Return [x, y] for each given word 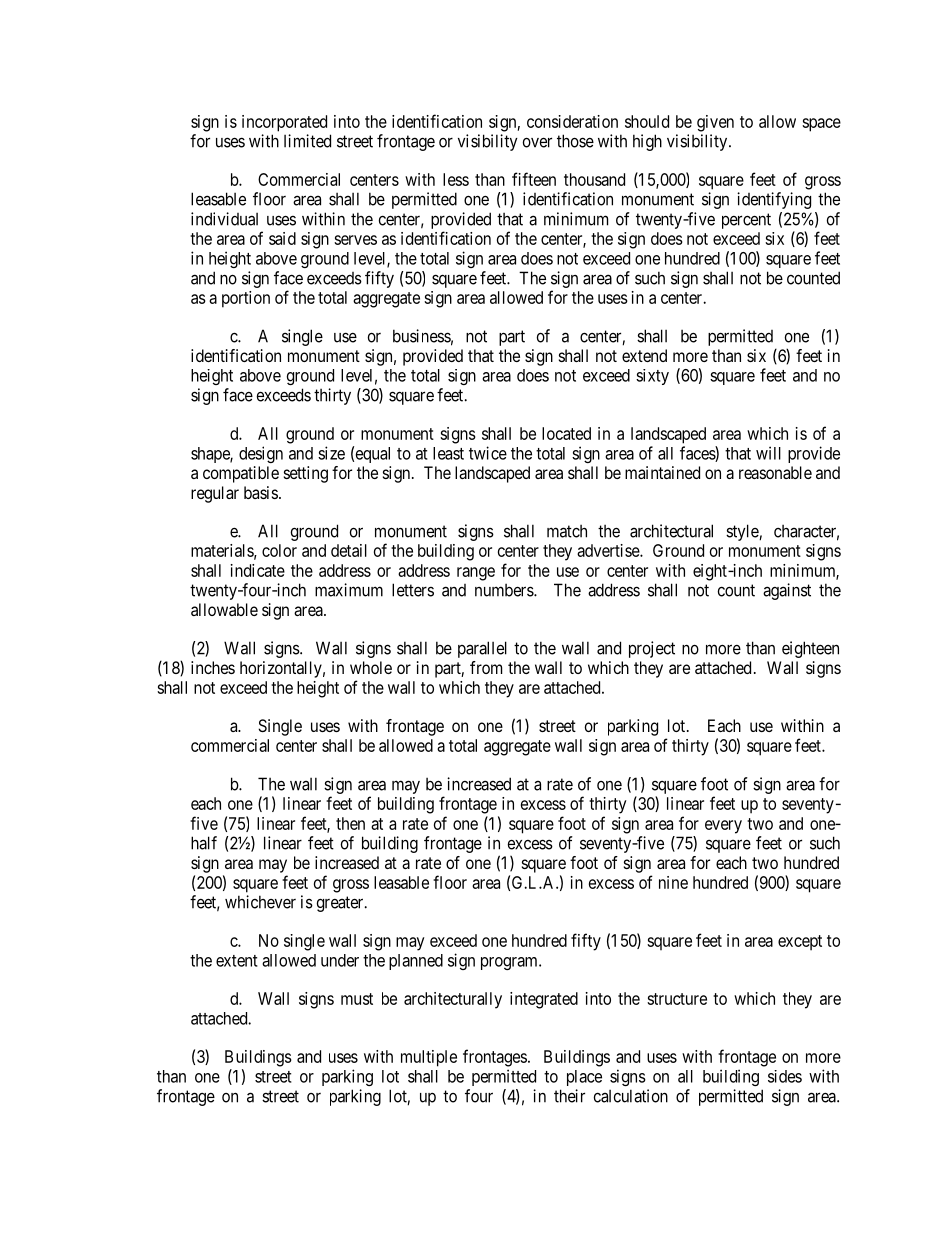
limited [307, 141]
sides [785, 1076]
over [537, 142]
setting [306, 474]
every [723, 827]
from [486, 667]
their [569, 1096]
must [357, 999]
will [768, 453]
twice [488, 453]
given [715, 123]
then [350, 823]
